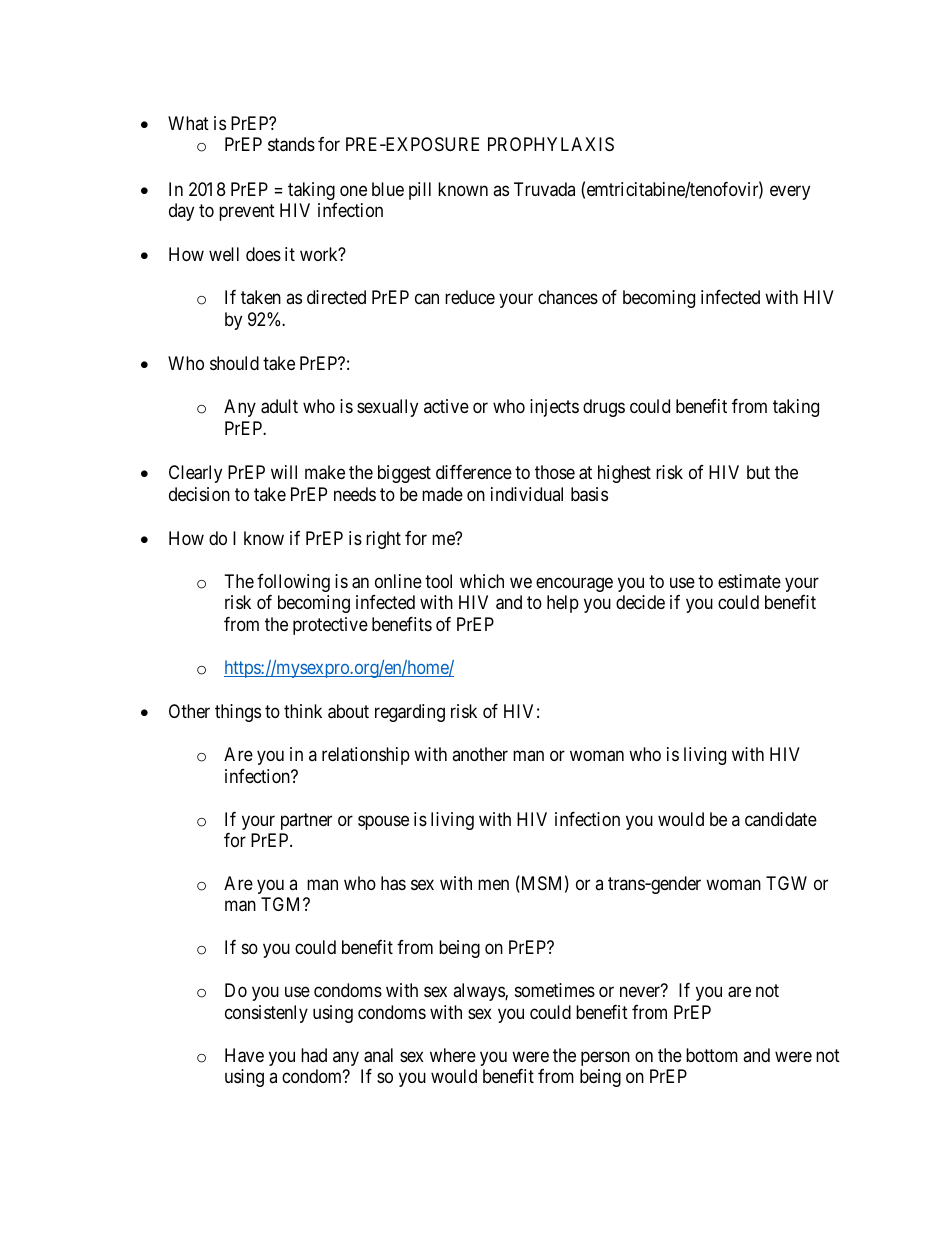 The image size is (952, 1233). What do you see at coordinates (790, 192) in the image?
I see `every` at bounding box center [790, 192].
